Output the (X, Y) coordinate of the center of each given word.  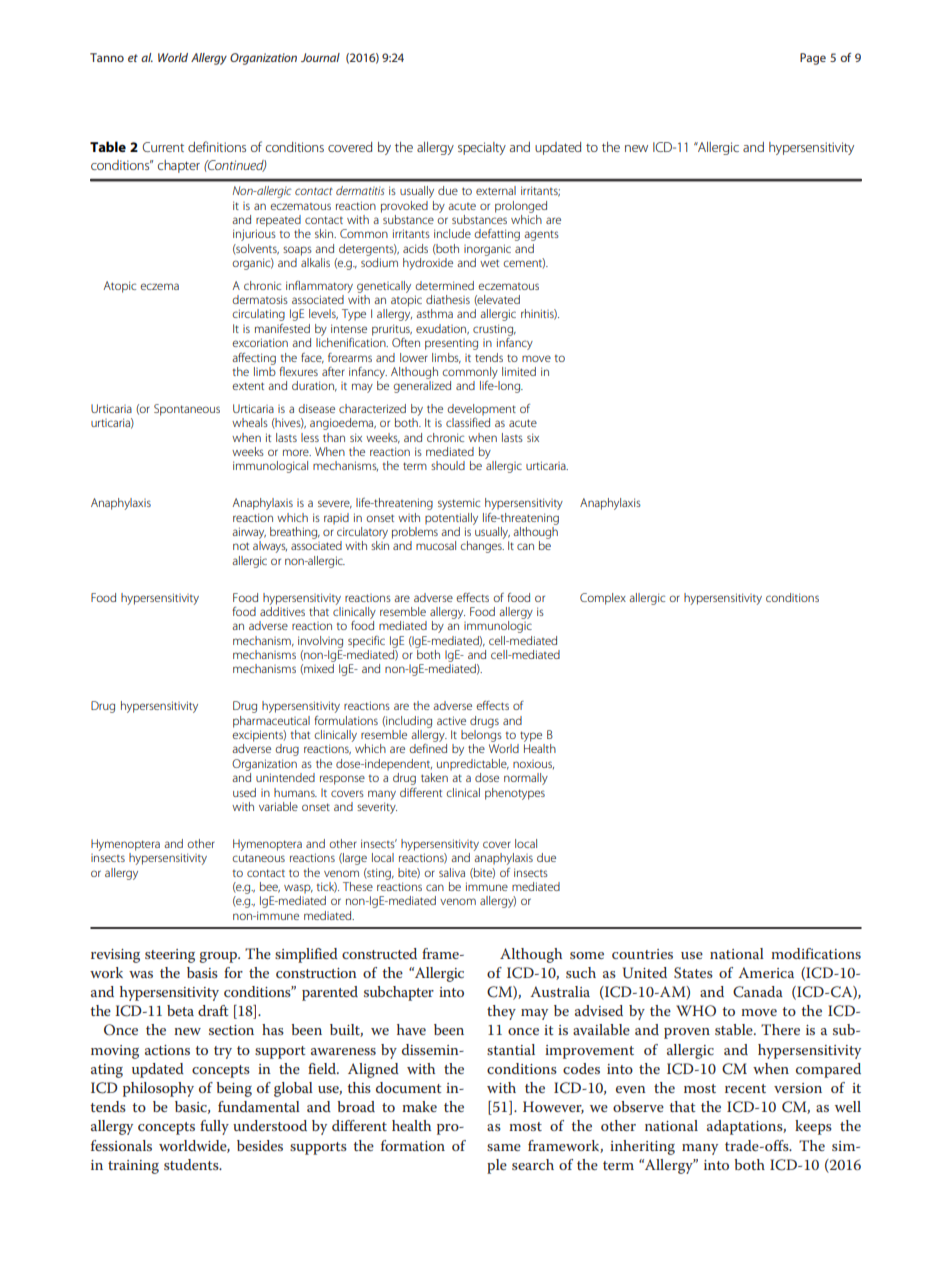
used (244, 792)
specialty (482, 148)
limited (519, 371)
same (504, 1147)
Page (813, 59)
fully (214, 1127)
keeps (813, 1127)
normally (526, 779)
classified (468, 422)
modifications (816, 953)
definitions (217, 146)
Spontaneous (187, 410)
